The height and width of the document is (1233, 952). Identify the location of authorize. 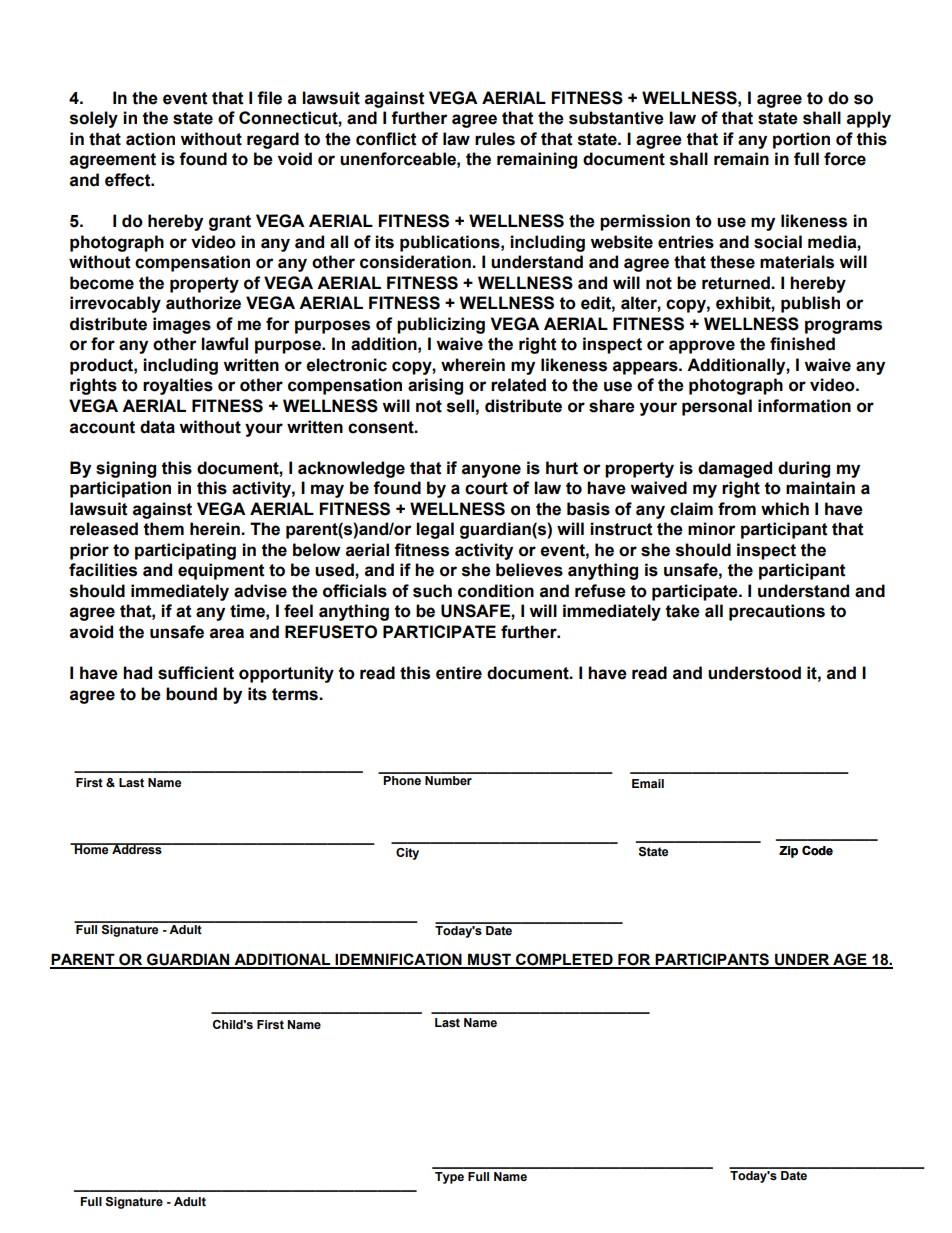
(203, 303).
